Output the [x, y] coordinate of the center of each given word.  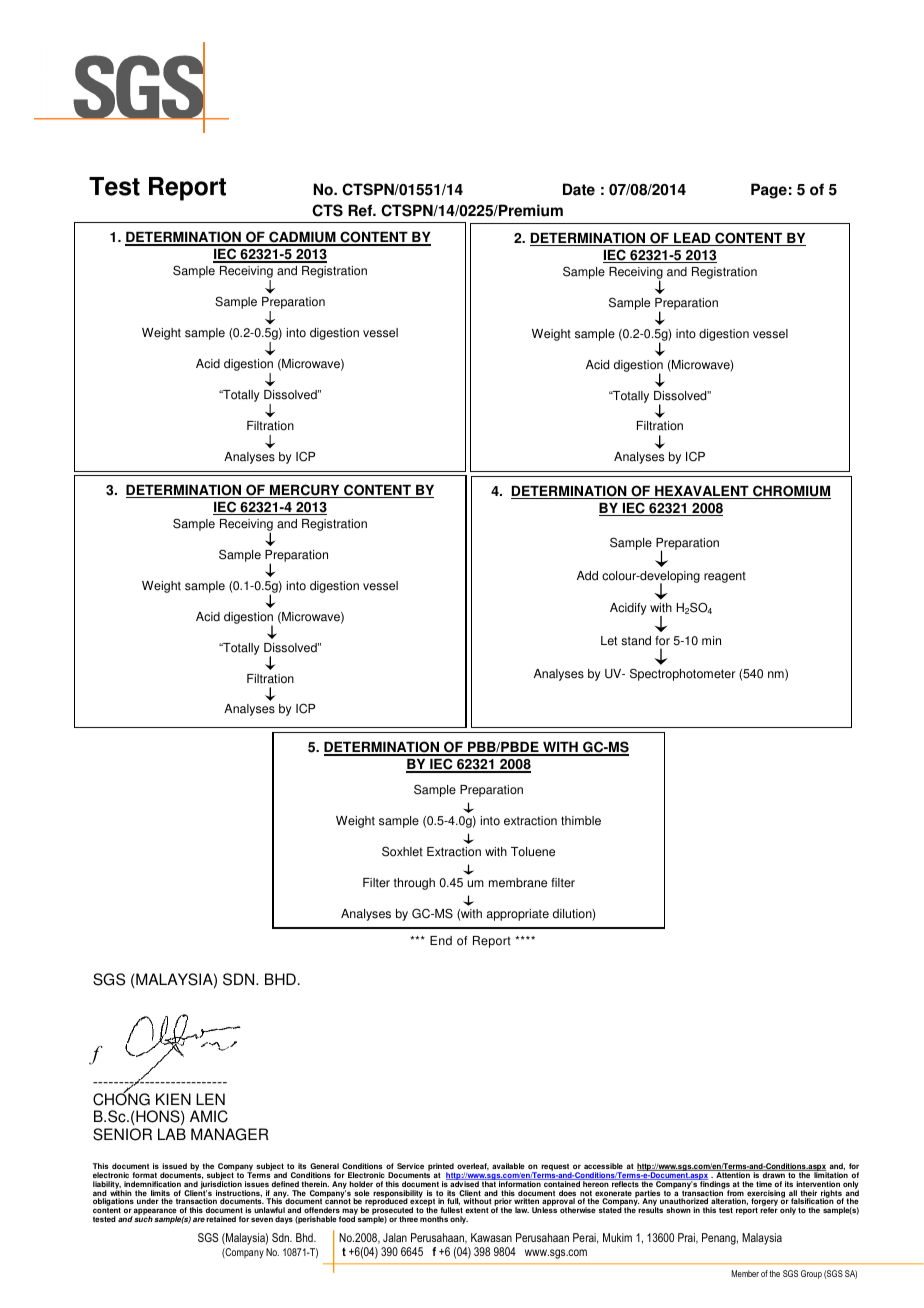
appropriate [518, 915]
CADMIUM [302, 238]
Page [769, 191]
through [414, 884]
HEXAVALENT [702, 492]
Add [587, 576]
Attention [733, 1174]
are [199, 1219]
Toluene [533, 852]
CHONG [121, 1098]
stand [636, 641]
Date [579, 189]
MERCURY [305, 491]
